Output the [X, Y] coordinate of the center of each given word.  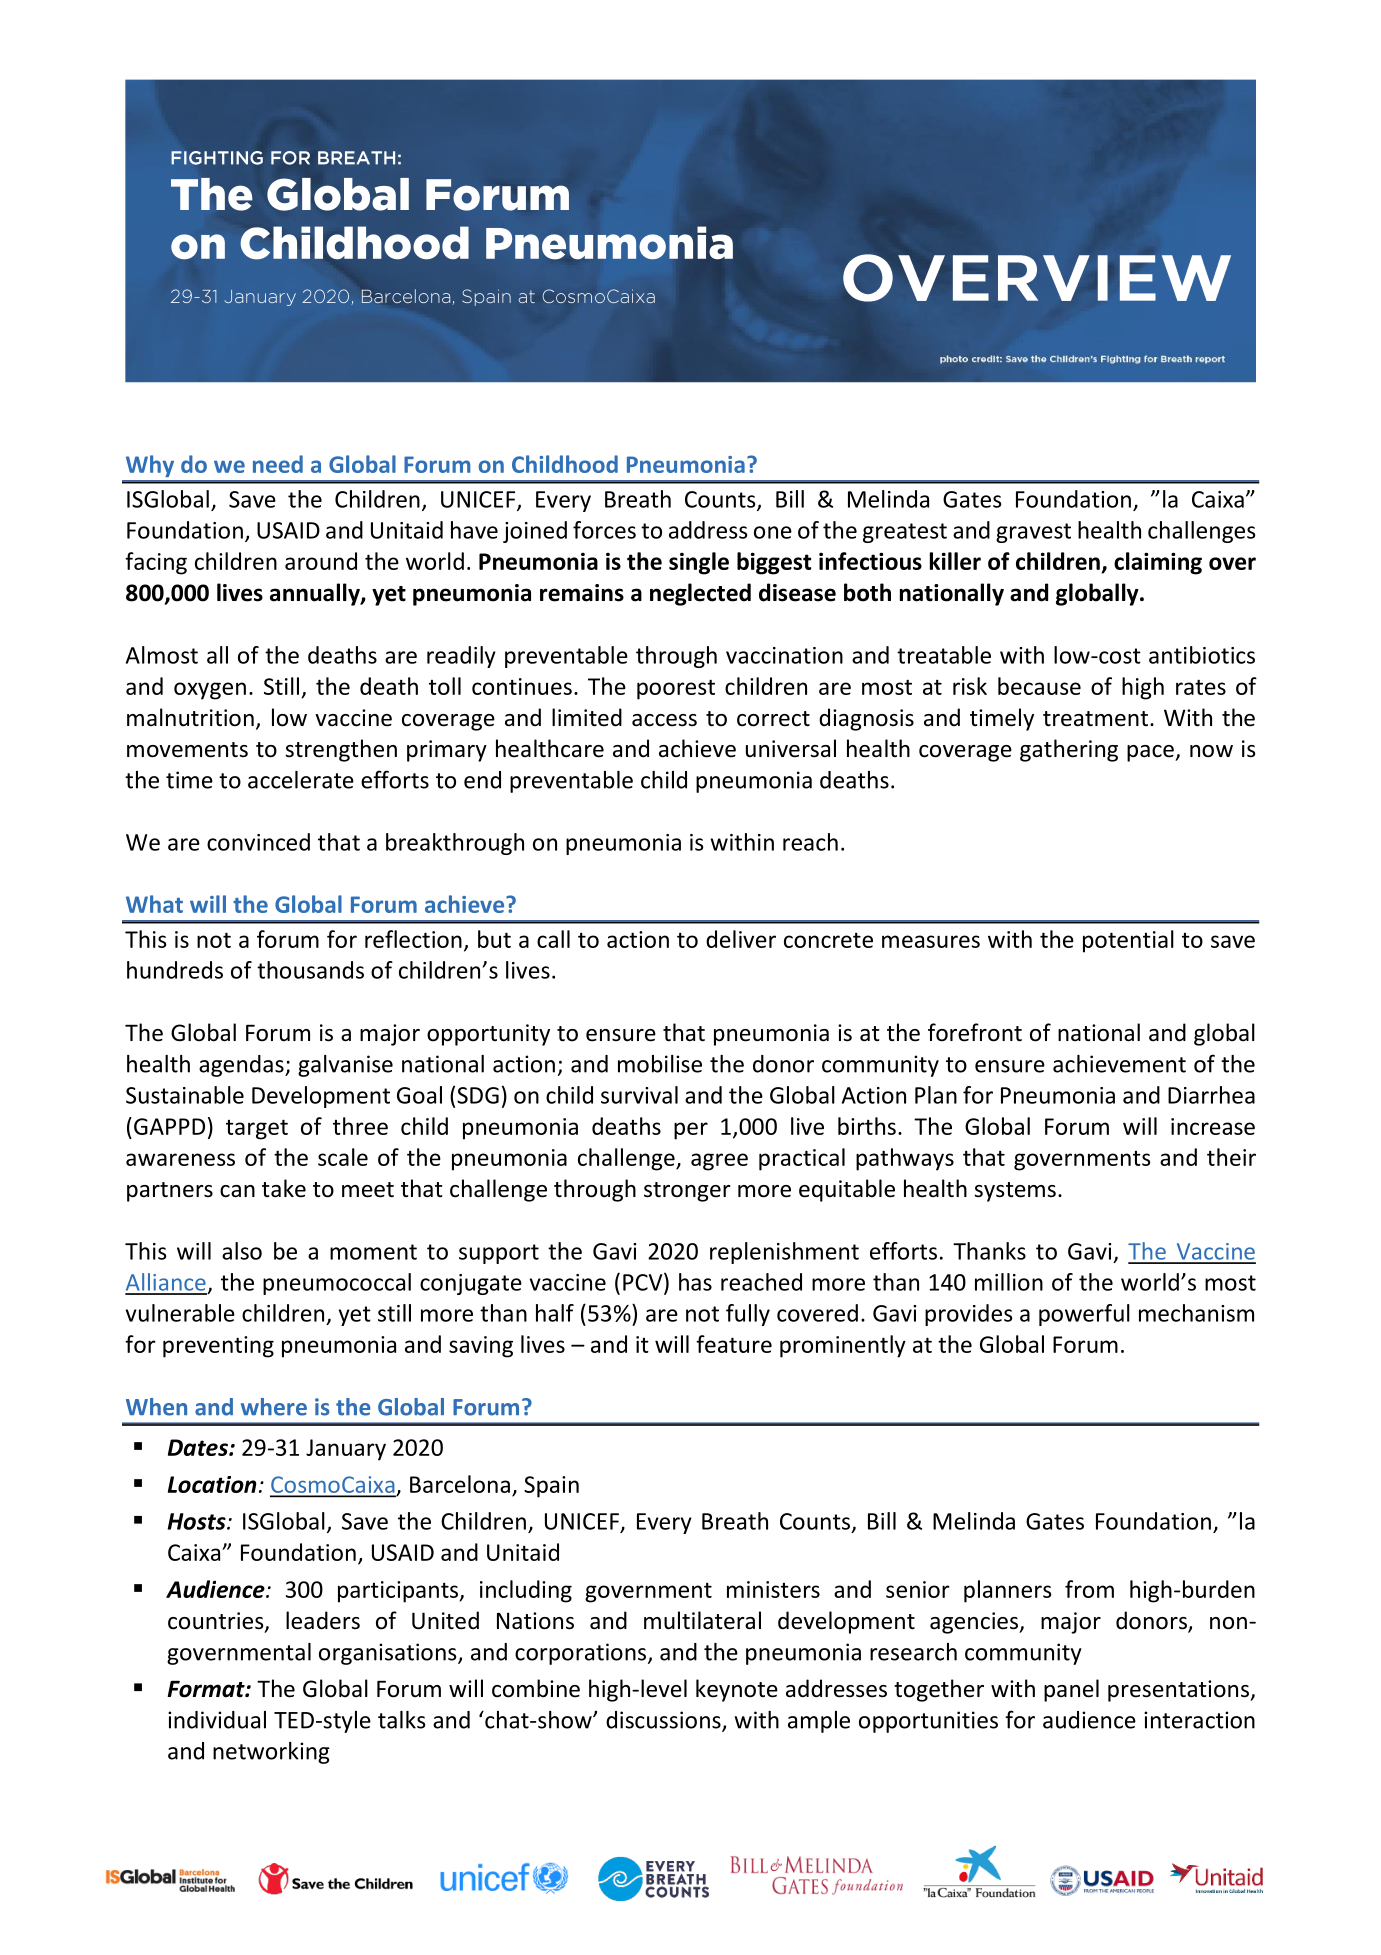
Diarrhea [1211, 1095]
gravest [1033, 533]
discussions [664, 1721]
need [278, 464]
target [257, 1129]
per [691, 1131]
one [773, 532]
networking [271, 1753]
